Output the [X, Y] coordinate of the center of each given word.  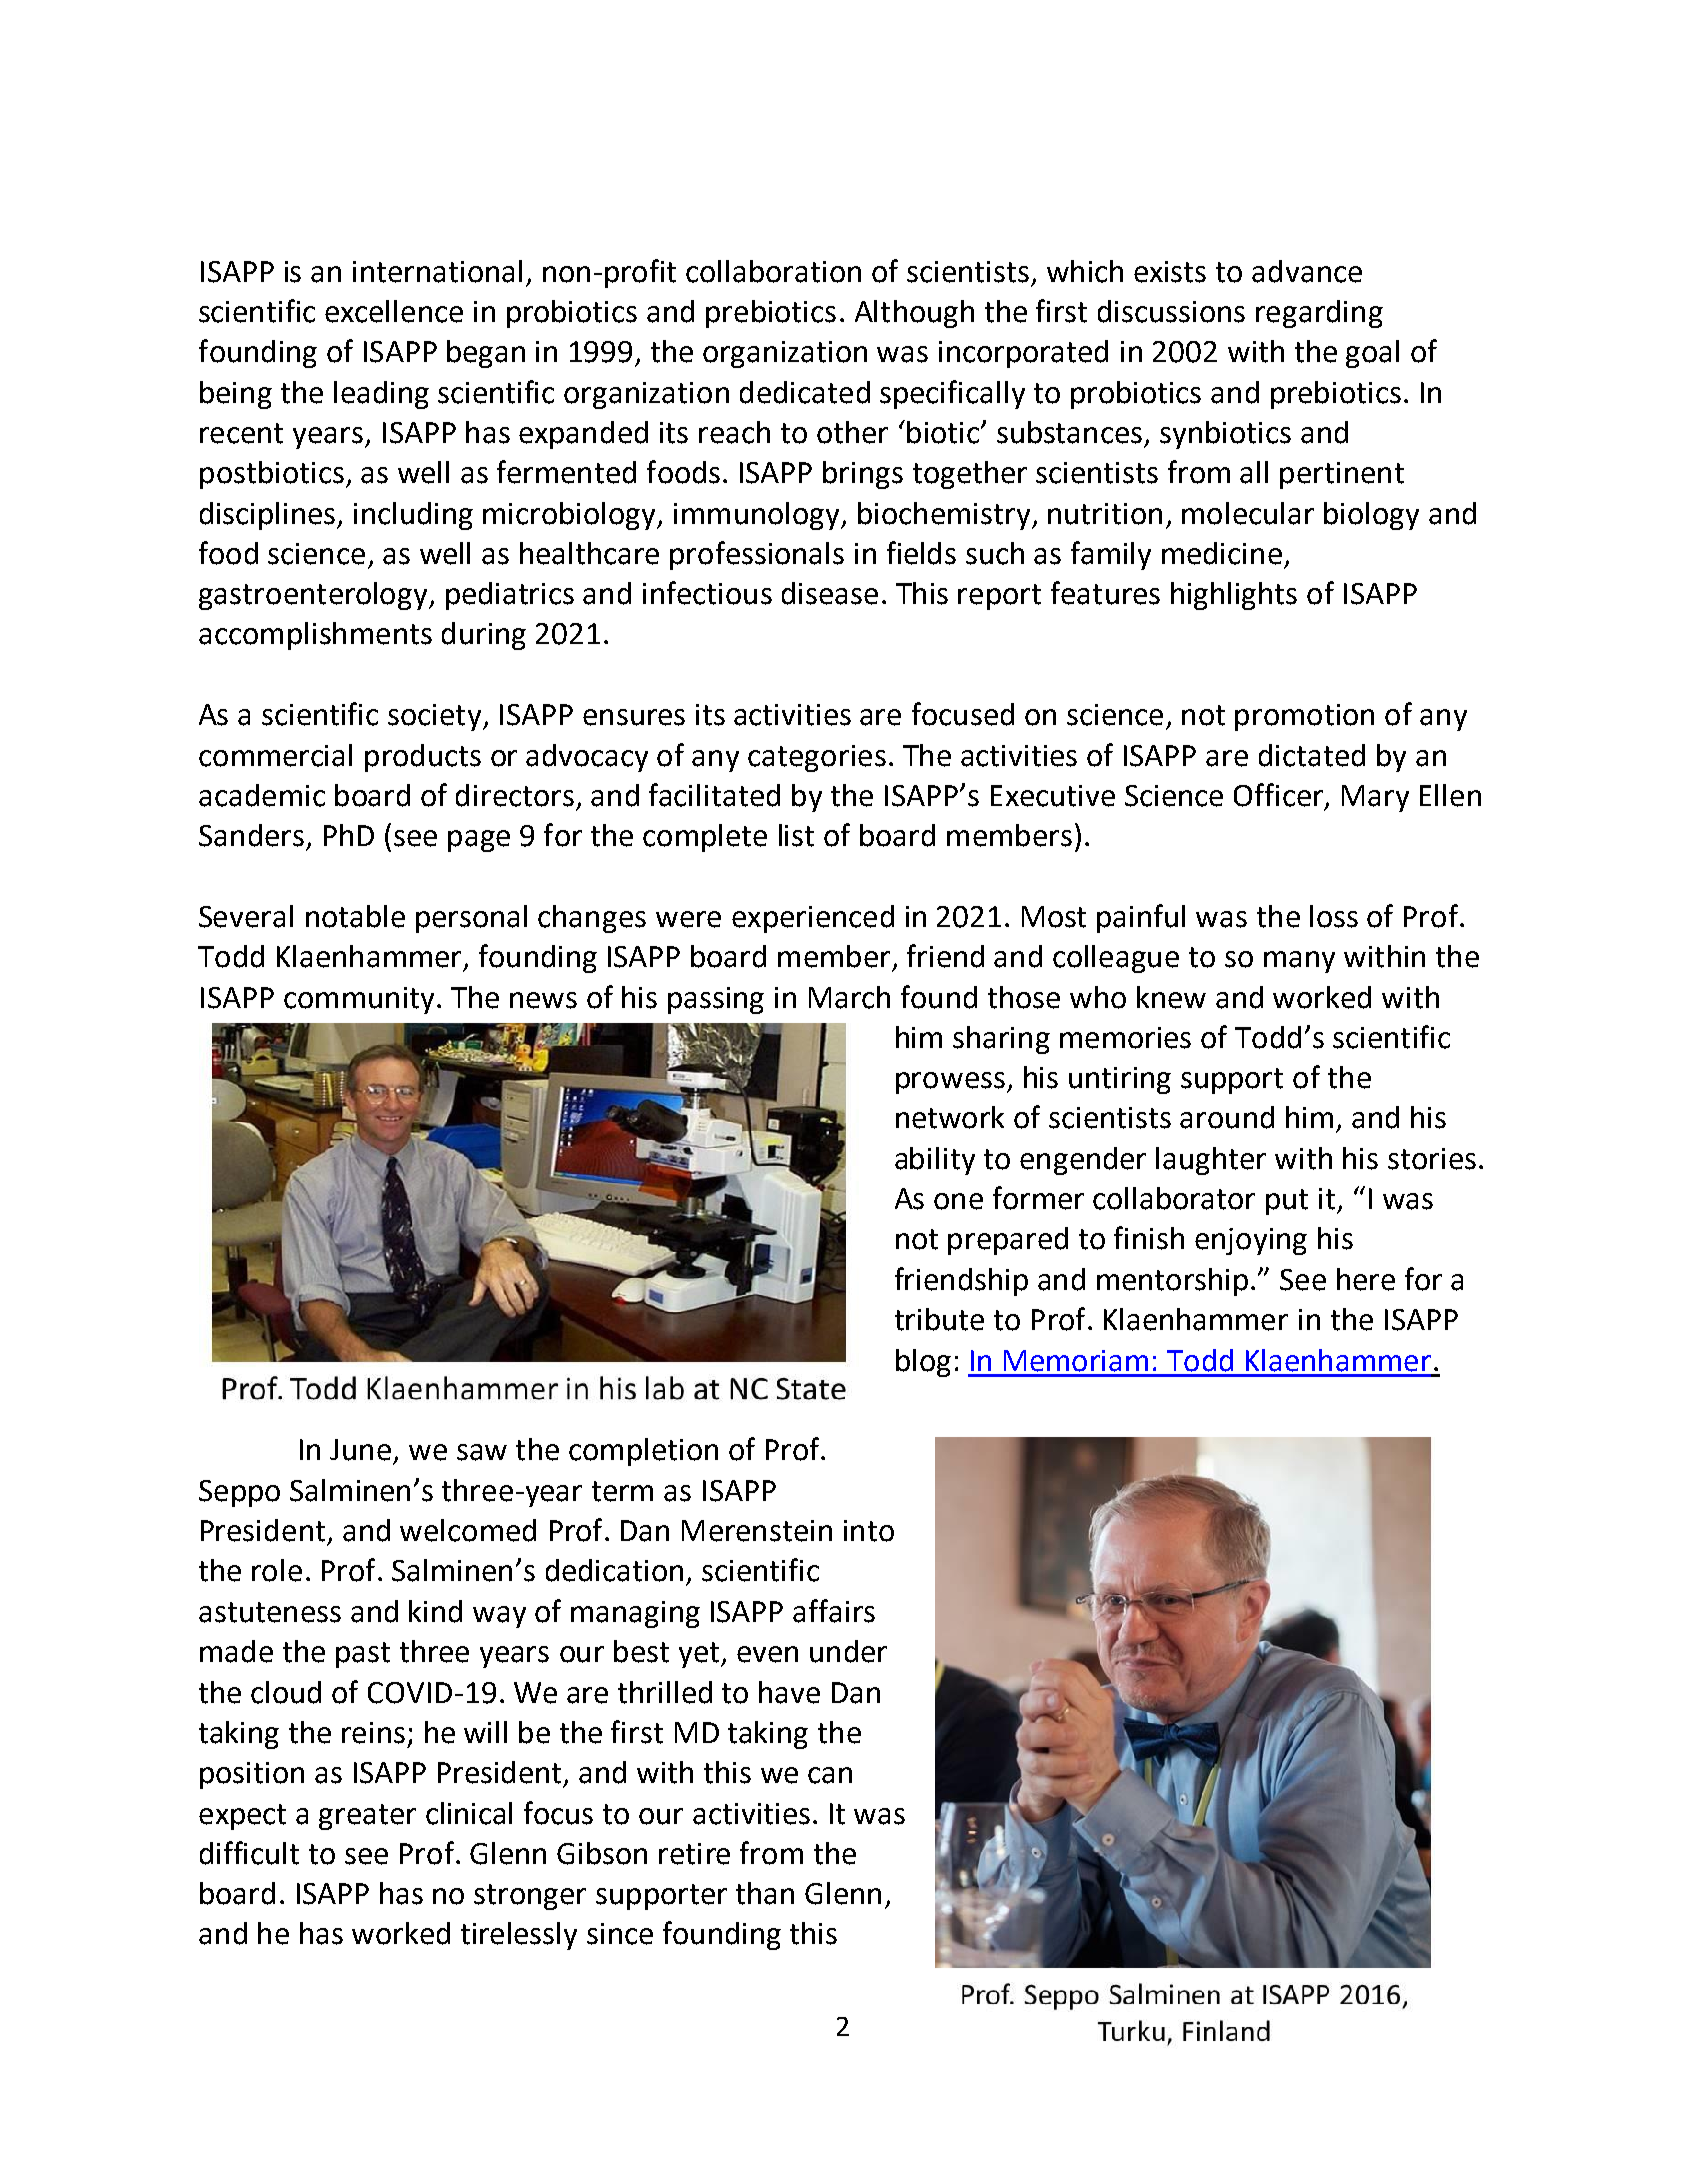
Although [914, 314]
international [437, 271]
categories [817, 758]
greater [367, 1817]
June [360, 1450]
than [765, 1893]
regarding [1319, 314]
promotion [1304, 717]
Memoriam [1076, 1361]
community [359, 1000]
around [1227, 1117]
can [830, 1775]
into [869, 1531]
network [950, 1117]
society [436, 717]
